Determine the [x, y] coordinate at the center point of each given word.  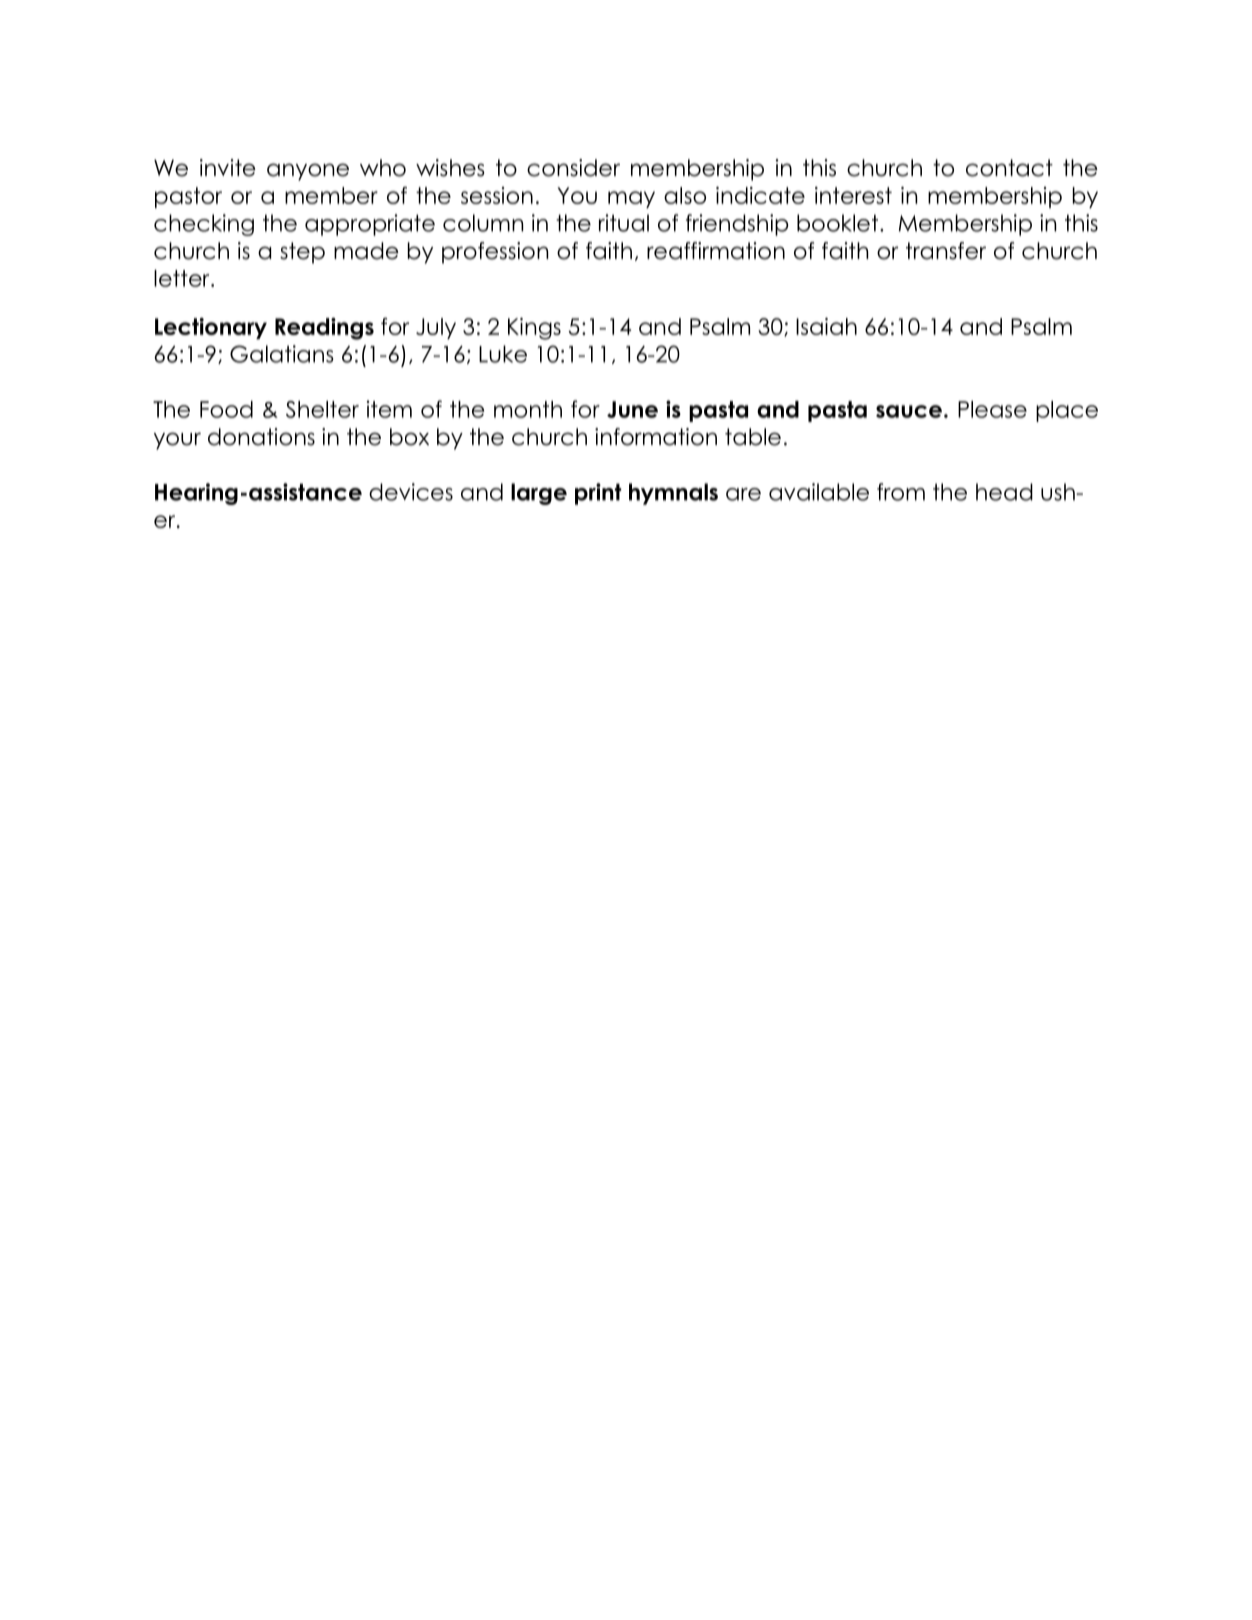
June [632, 409]
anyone [308, 172]
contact [1009, 168]
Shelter [322, 409]
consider [573, 168]
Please [992, 409]
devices [411, 492]
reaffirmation [716, 251]
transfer [946, 251]
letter [183, 278]
